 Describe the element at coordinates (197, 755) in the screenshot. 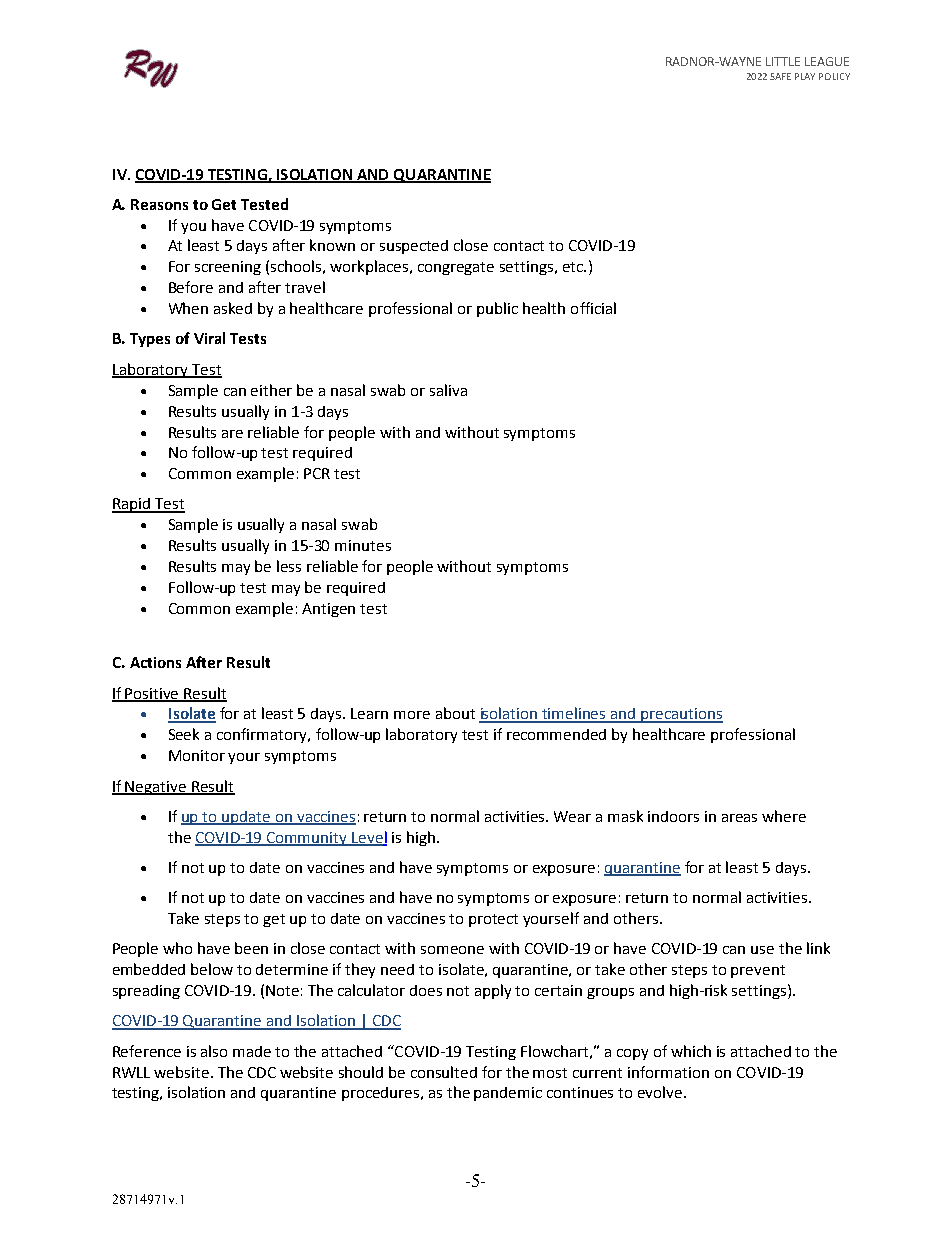

I see `Monitor` at that location.
